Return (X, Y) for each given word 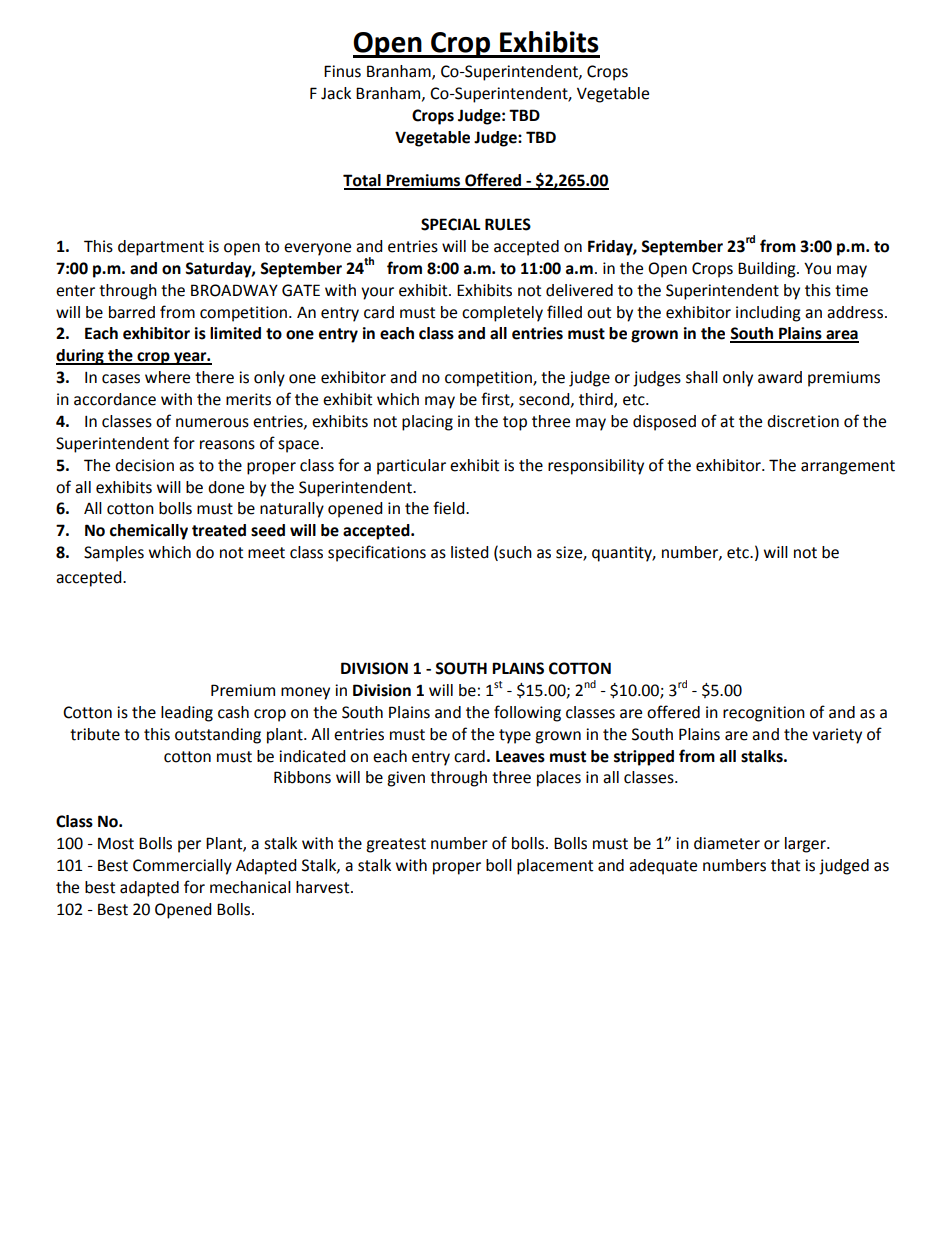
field (450, 508)
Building (768, 270)
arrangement (848, 467)
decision (144, 465)
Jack (336, 93)
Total (363, 181)
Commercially (182, 867)
